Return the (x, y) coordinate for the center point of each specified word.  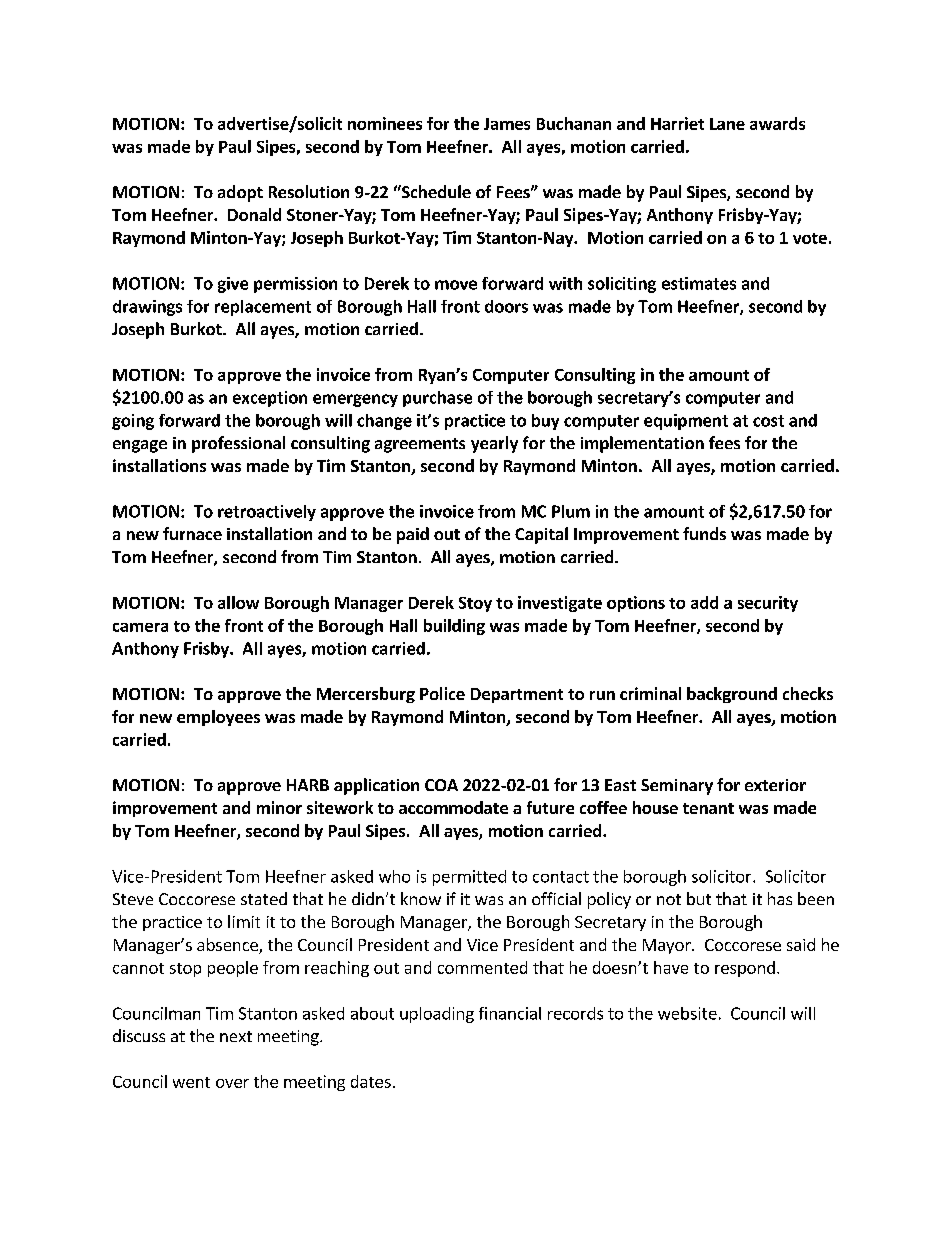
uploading (437, 1015)
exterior (775, 785)
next (236, 1036)
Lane (727, 124)
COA (441, 785)
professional (238, 444)
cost (768, 421)
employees (218, 718)
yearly (494, 444)
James (507, 124)
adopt (240, 193)
